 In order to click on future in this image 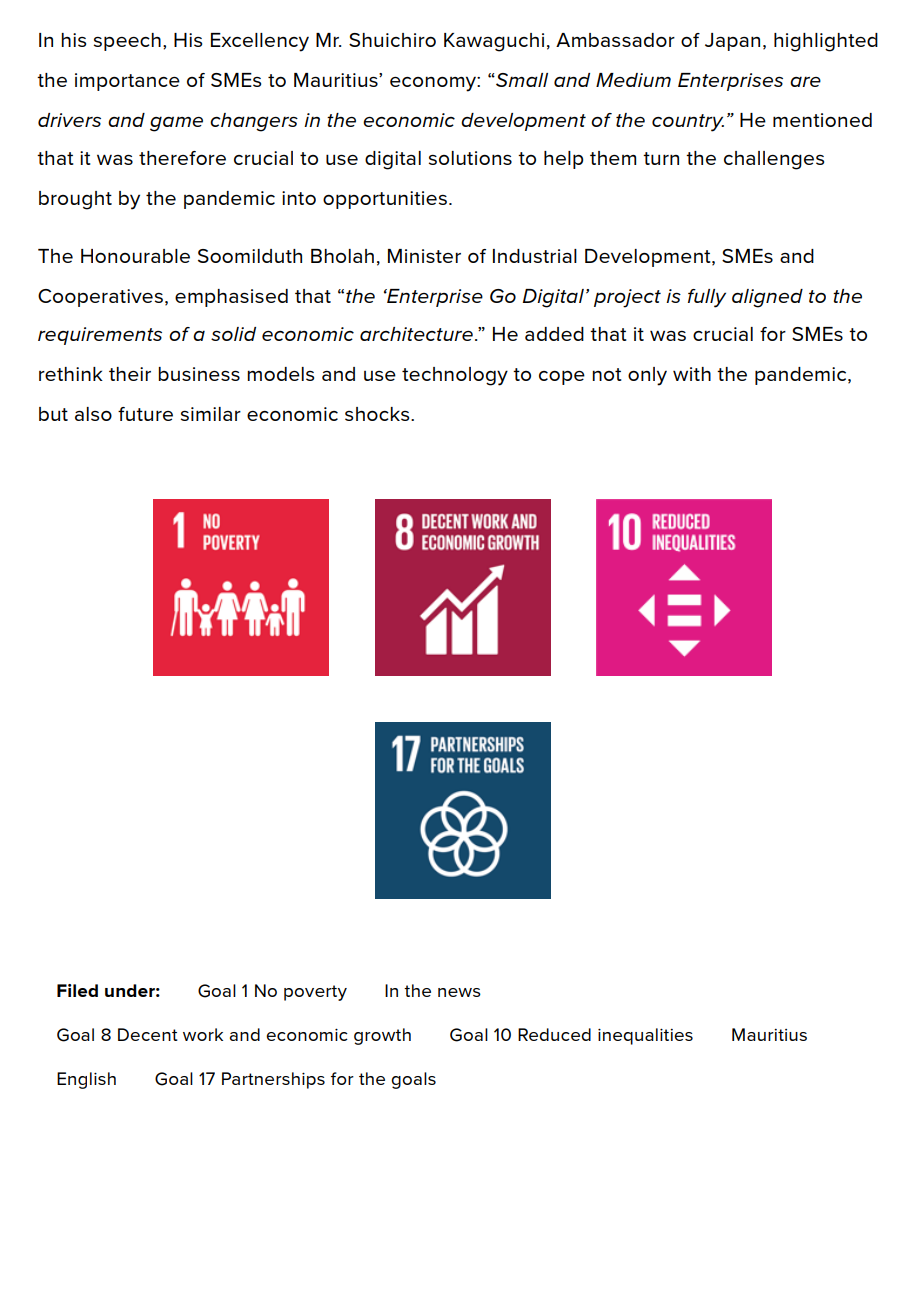, I will do `click(145, 414)`.
